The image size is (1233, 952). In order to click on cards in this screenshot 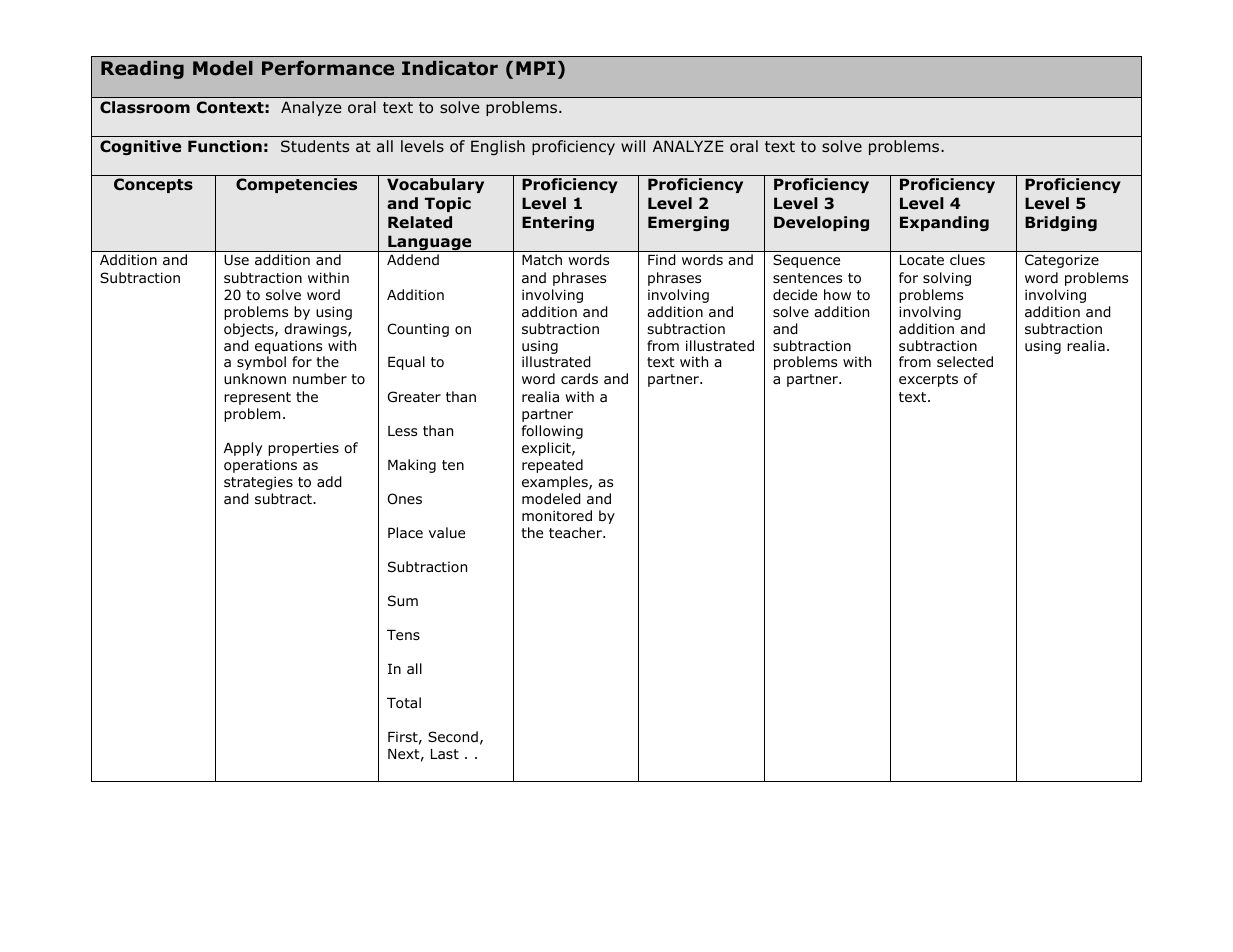, I will do `click(579, 378)`.
